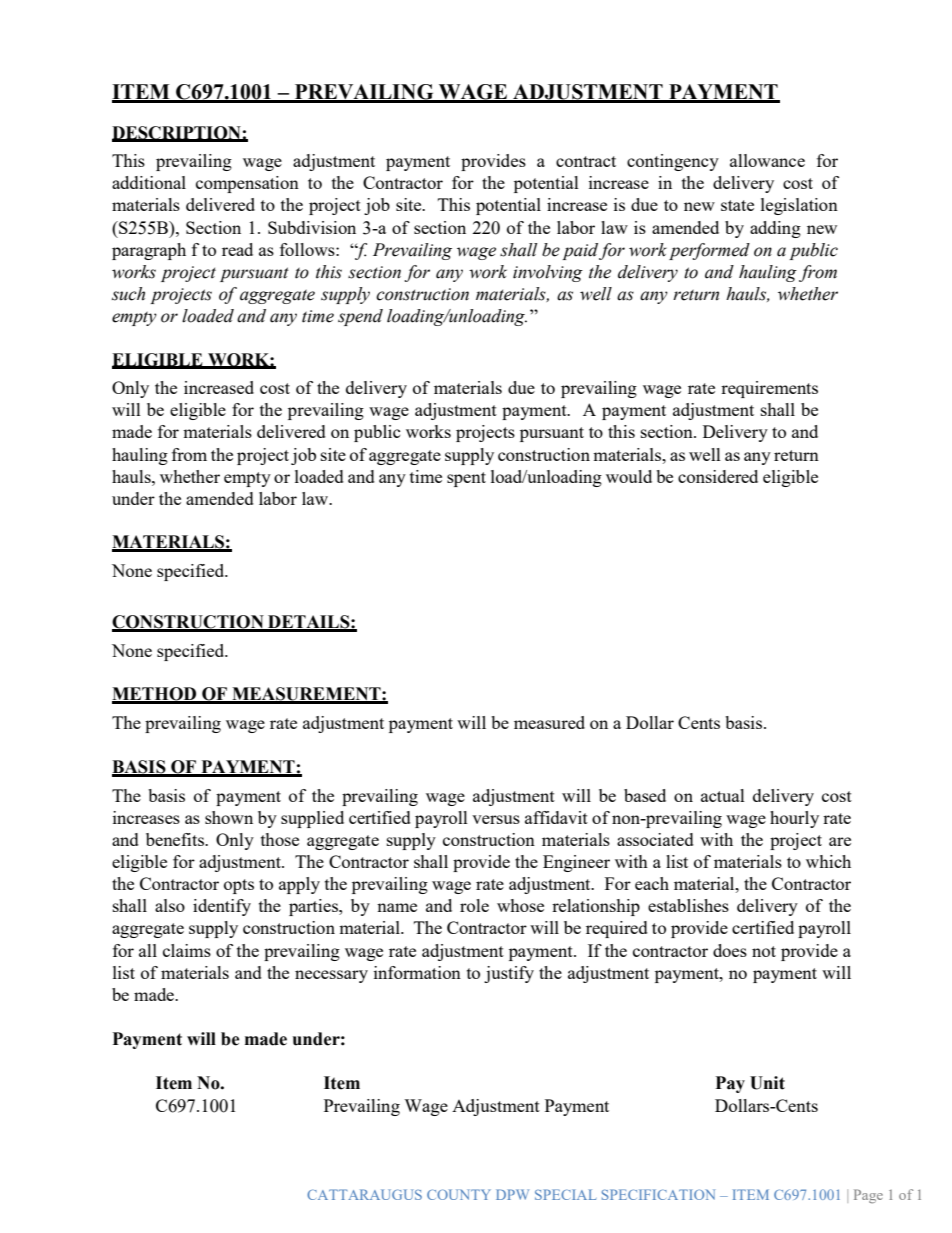  What do you see at coordinates (247, 184) in the document?
I see `compensation` at bounding box center [247, 184].
